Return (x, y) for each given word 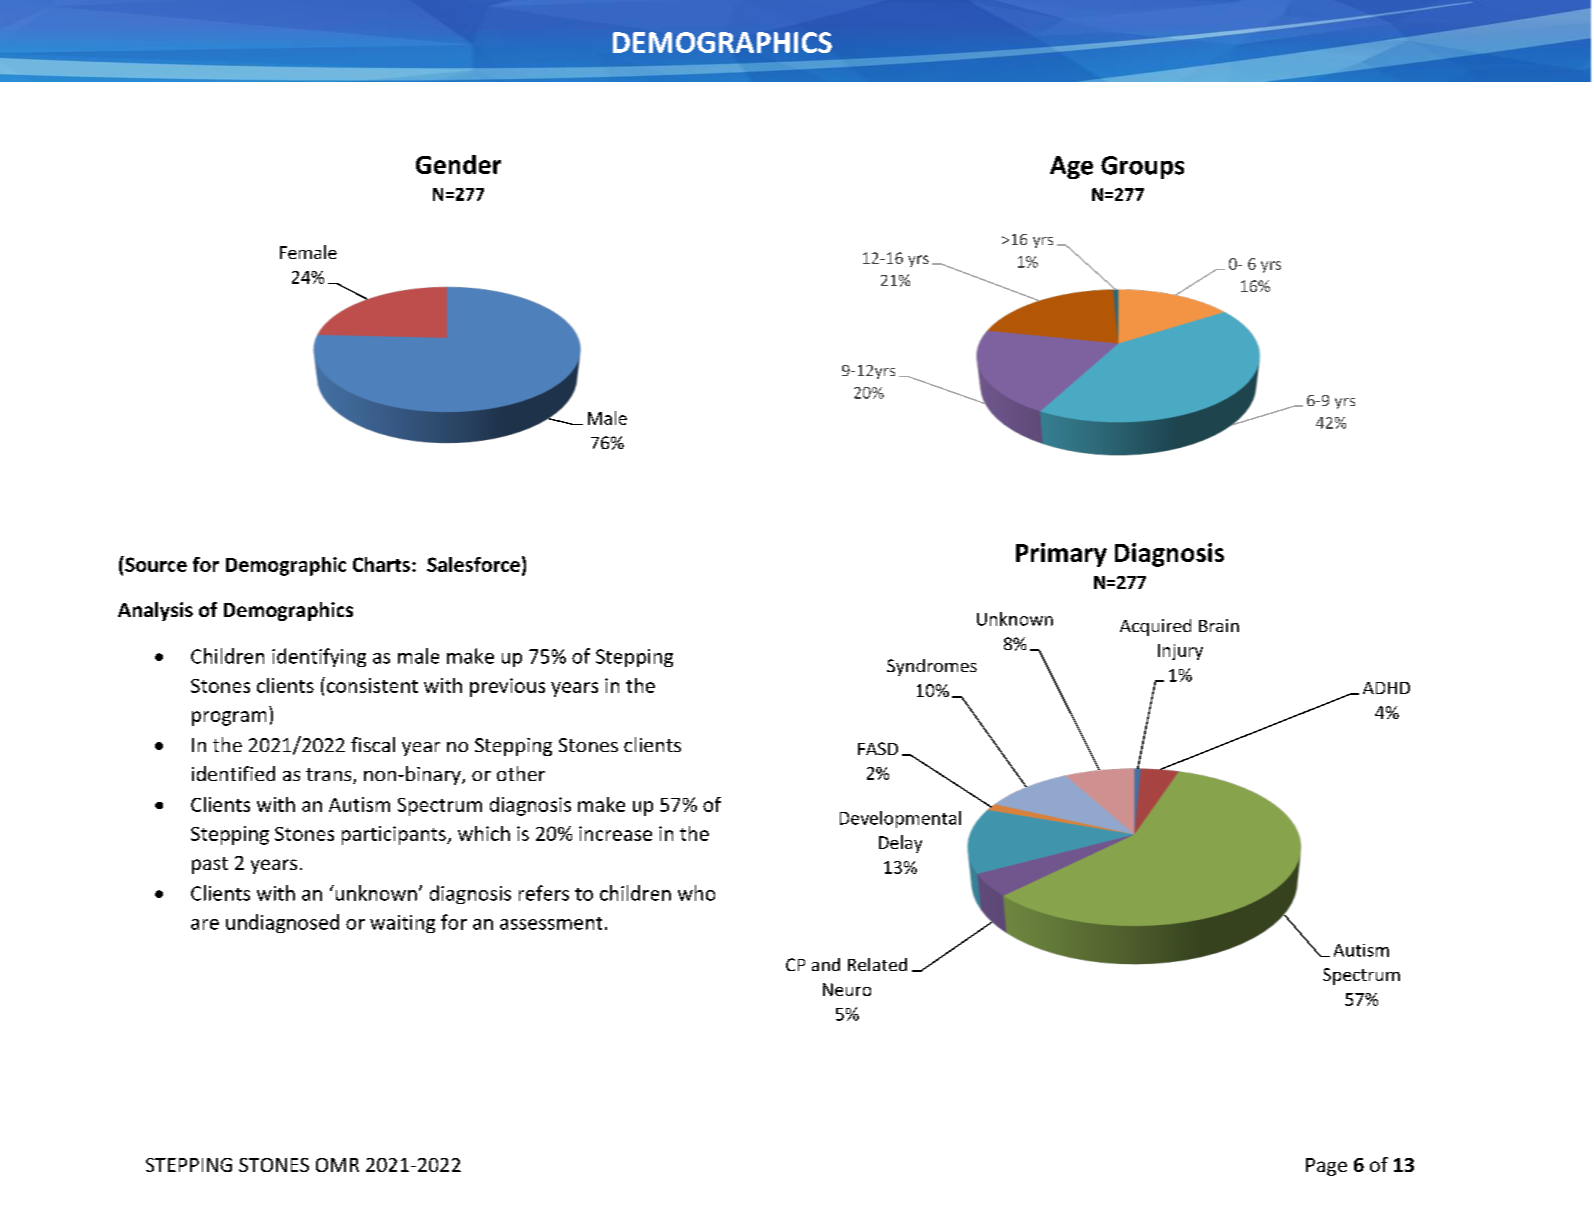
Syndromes (932, 667)
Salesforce (473, 564)
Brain (1219, 625)
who (696, 893)
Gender (458, 164)
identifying (319, 657)
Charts (381, 564)
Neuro (847, 989)
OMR (337, 1165)
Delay (900, 844)
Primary (1061, 555)
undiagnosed (282, 923)
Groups (1142, 167)
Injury (1180, 652)
